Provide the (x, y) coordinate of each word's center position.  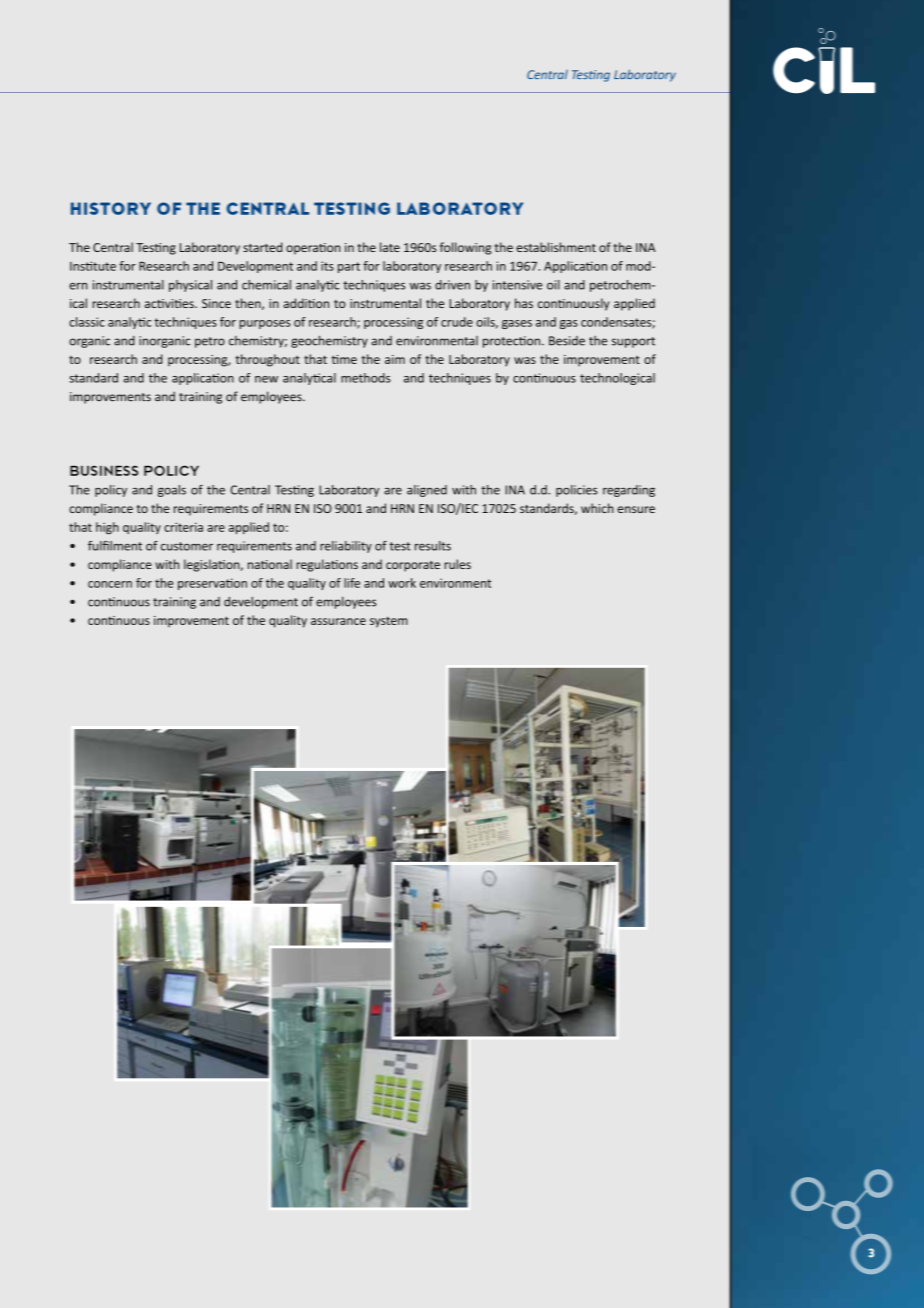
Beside (567, 341)
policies (576, 491)
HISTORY (111, 208)
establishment (556, 247)
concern (110, 584)
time (344, 359)
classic (87, 322)
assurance (338, 621)
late (390, 247)
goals (172, 491)
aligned (427, 491)
